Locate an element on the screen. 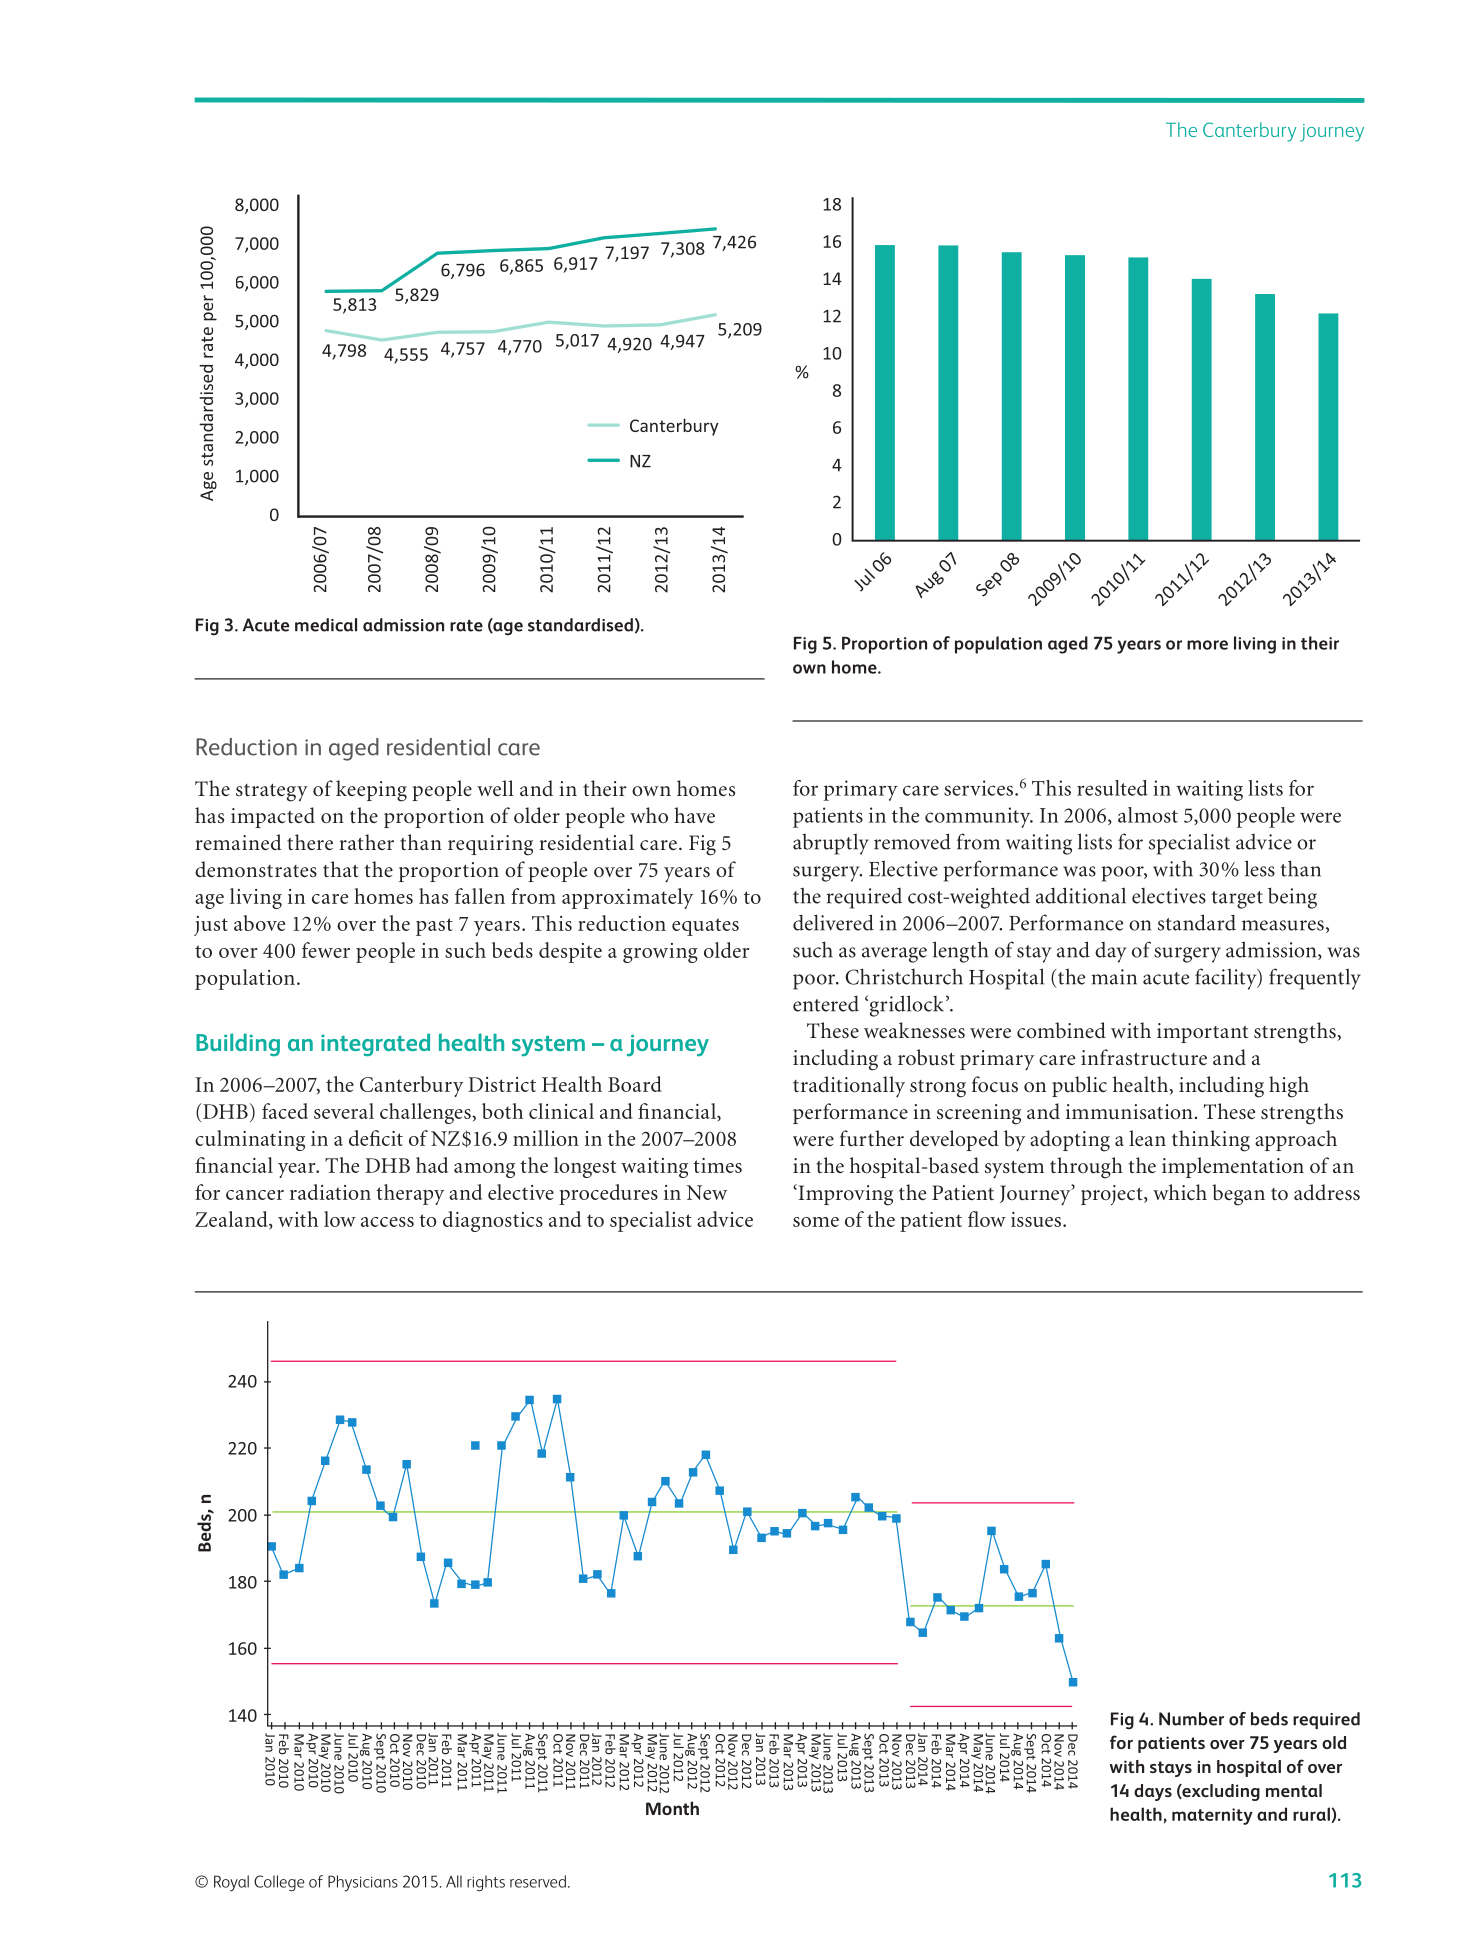 This screenshot has width=1460, height=1946. issues is located at coordinates (1037, 1219).
